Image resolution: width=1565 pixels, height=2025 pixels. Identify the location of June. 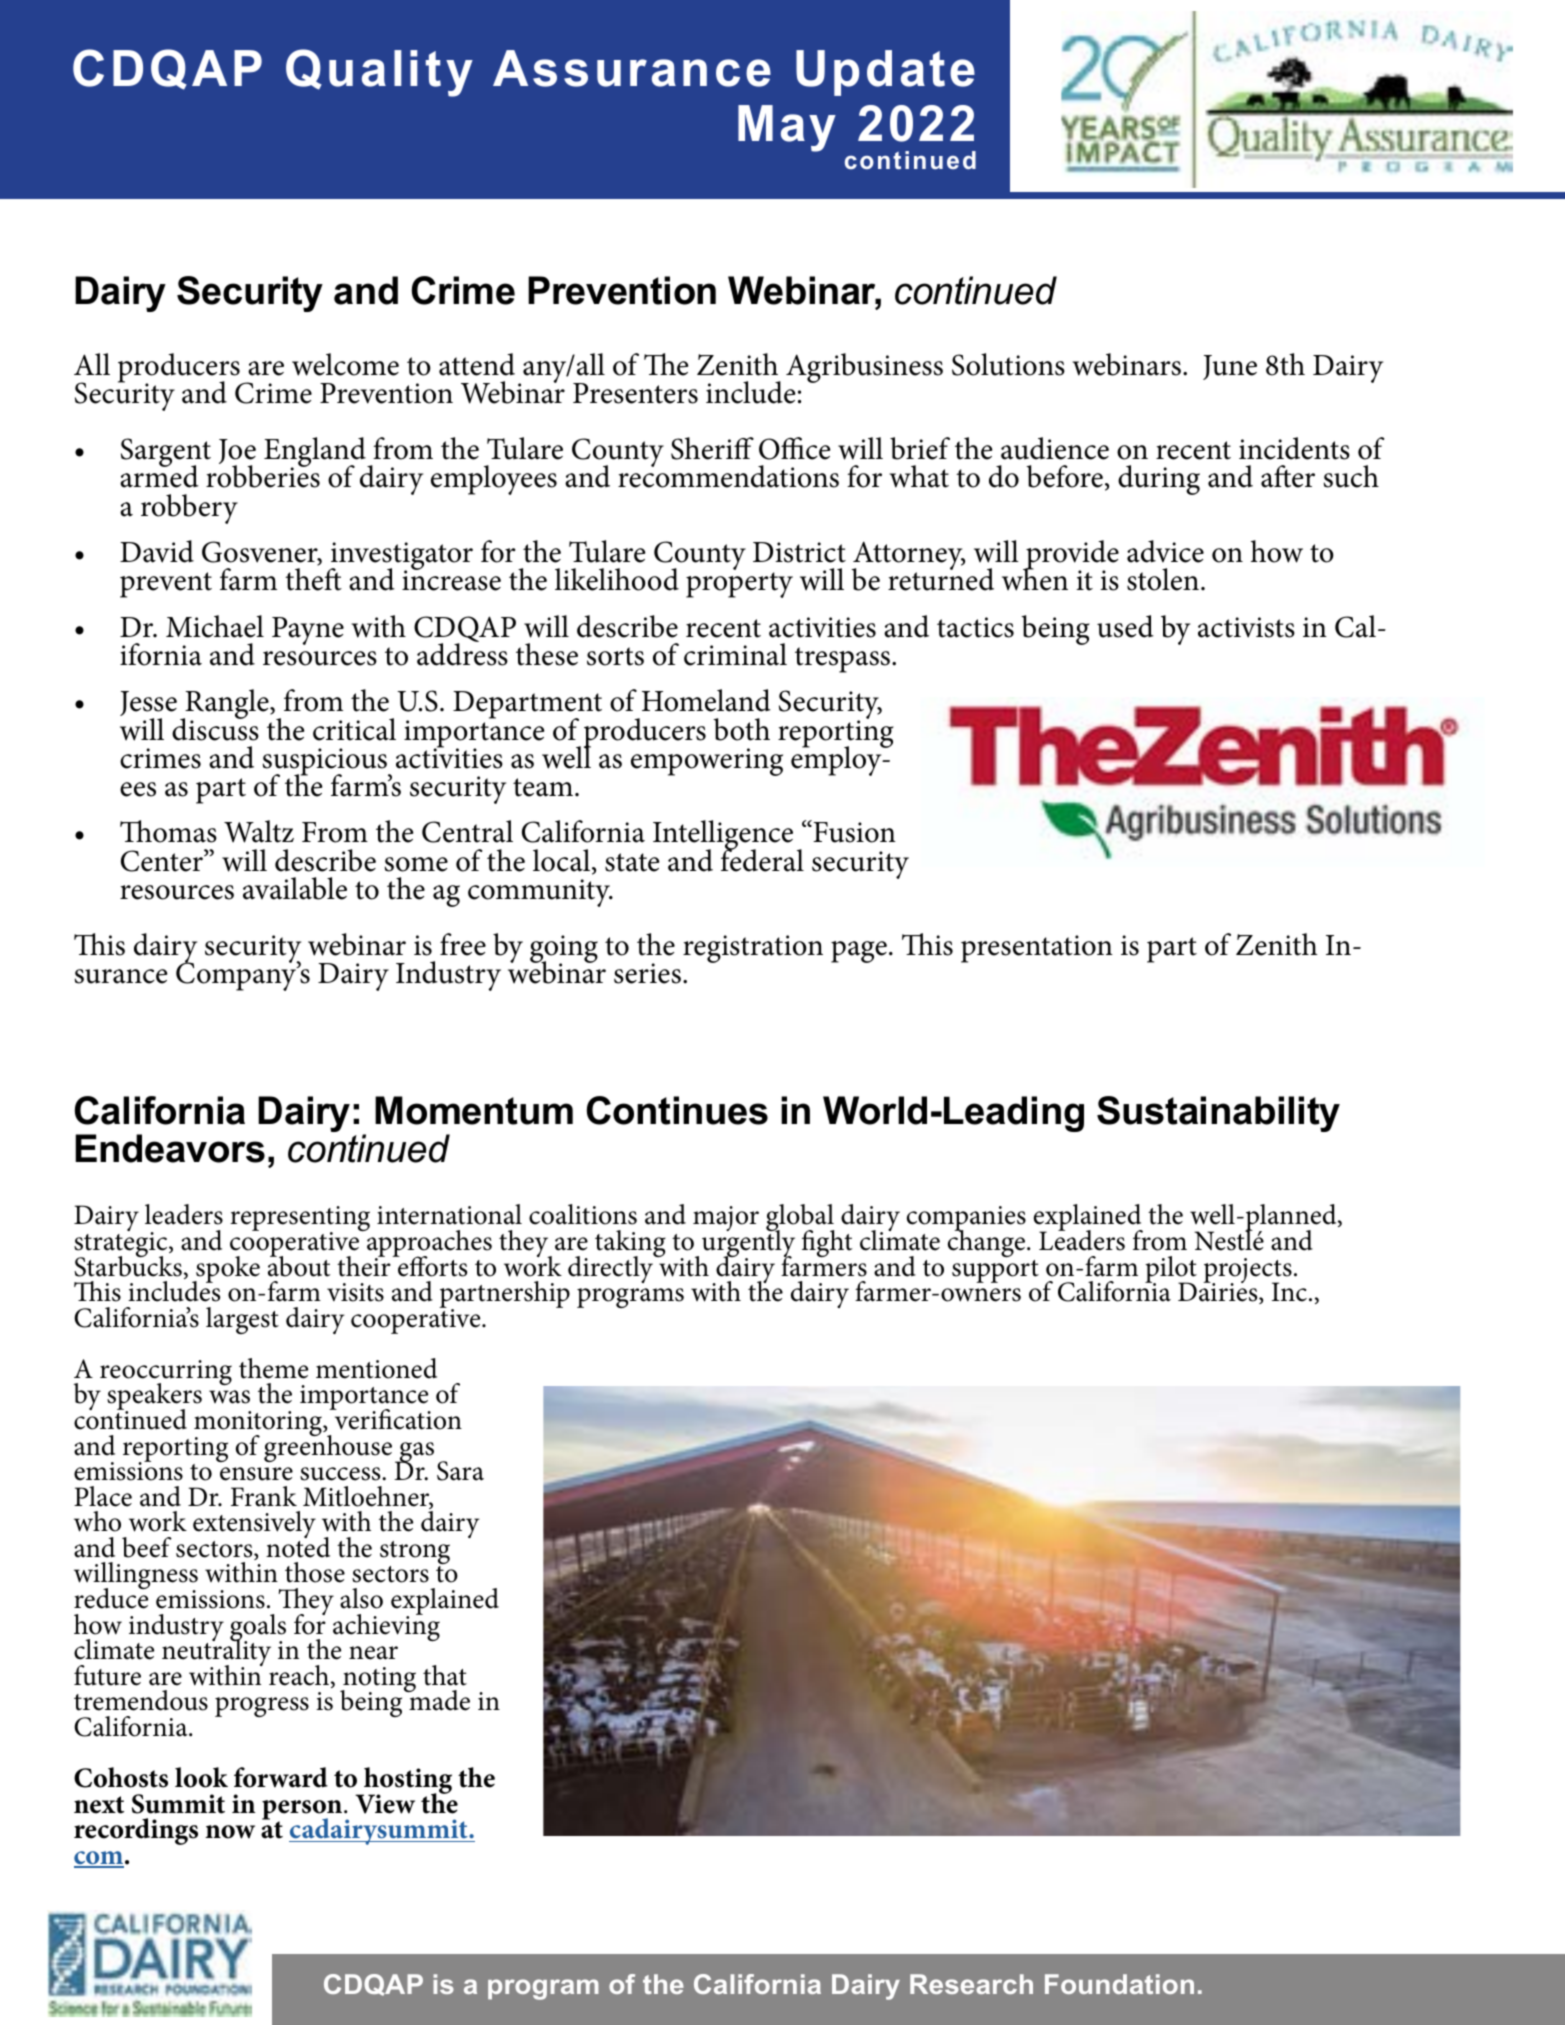
(1230, 367).
